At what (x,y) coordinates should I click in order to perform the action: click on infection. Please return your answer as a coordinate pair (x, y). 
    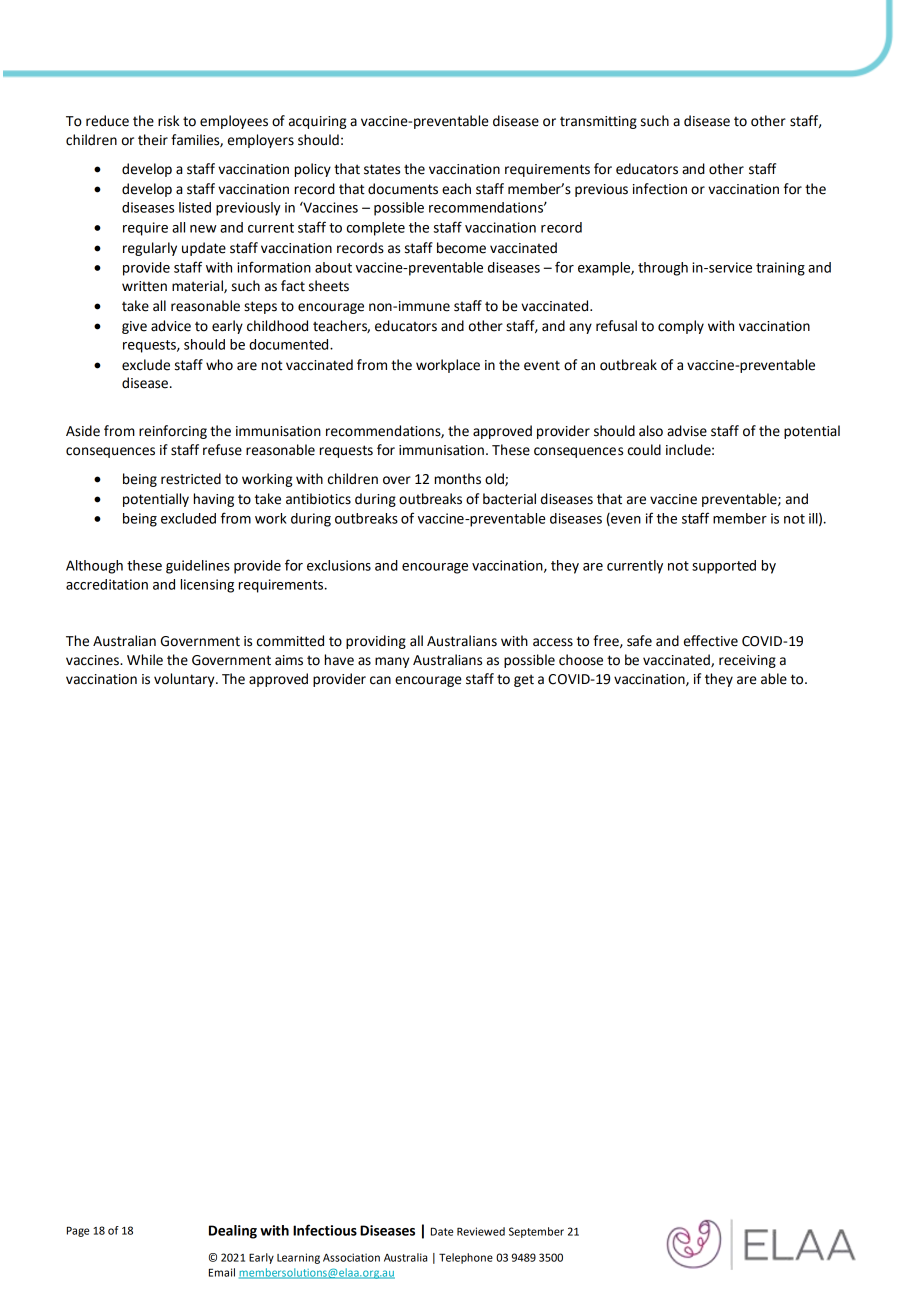
    Looking at the image, I should click on (660, 189).
